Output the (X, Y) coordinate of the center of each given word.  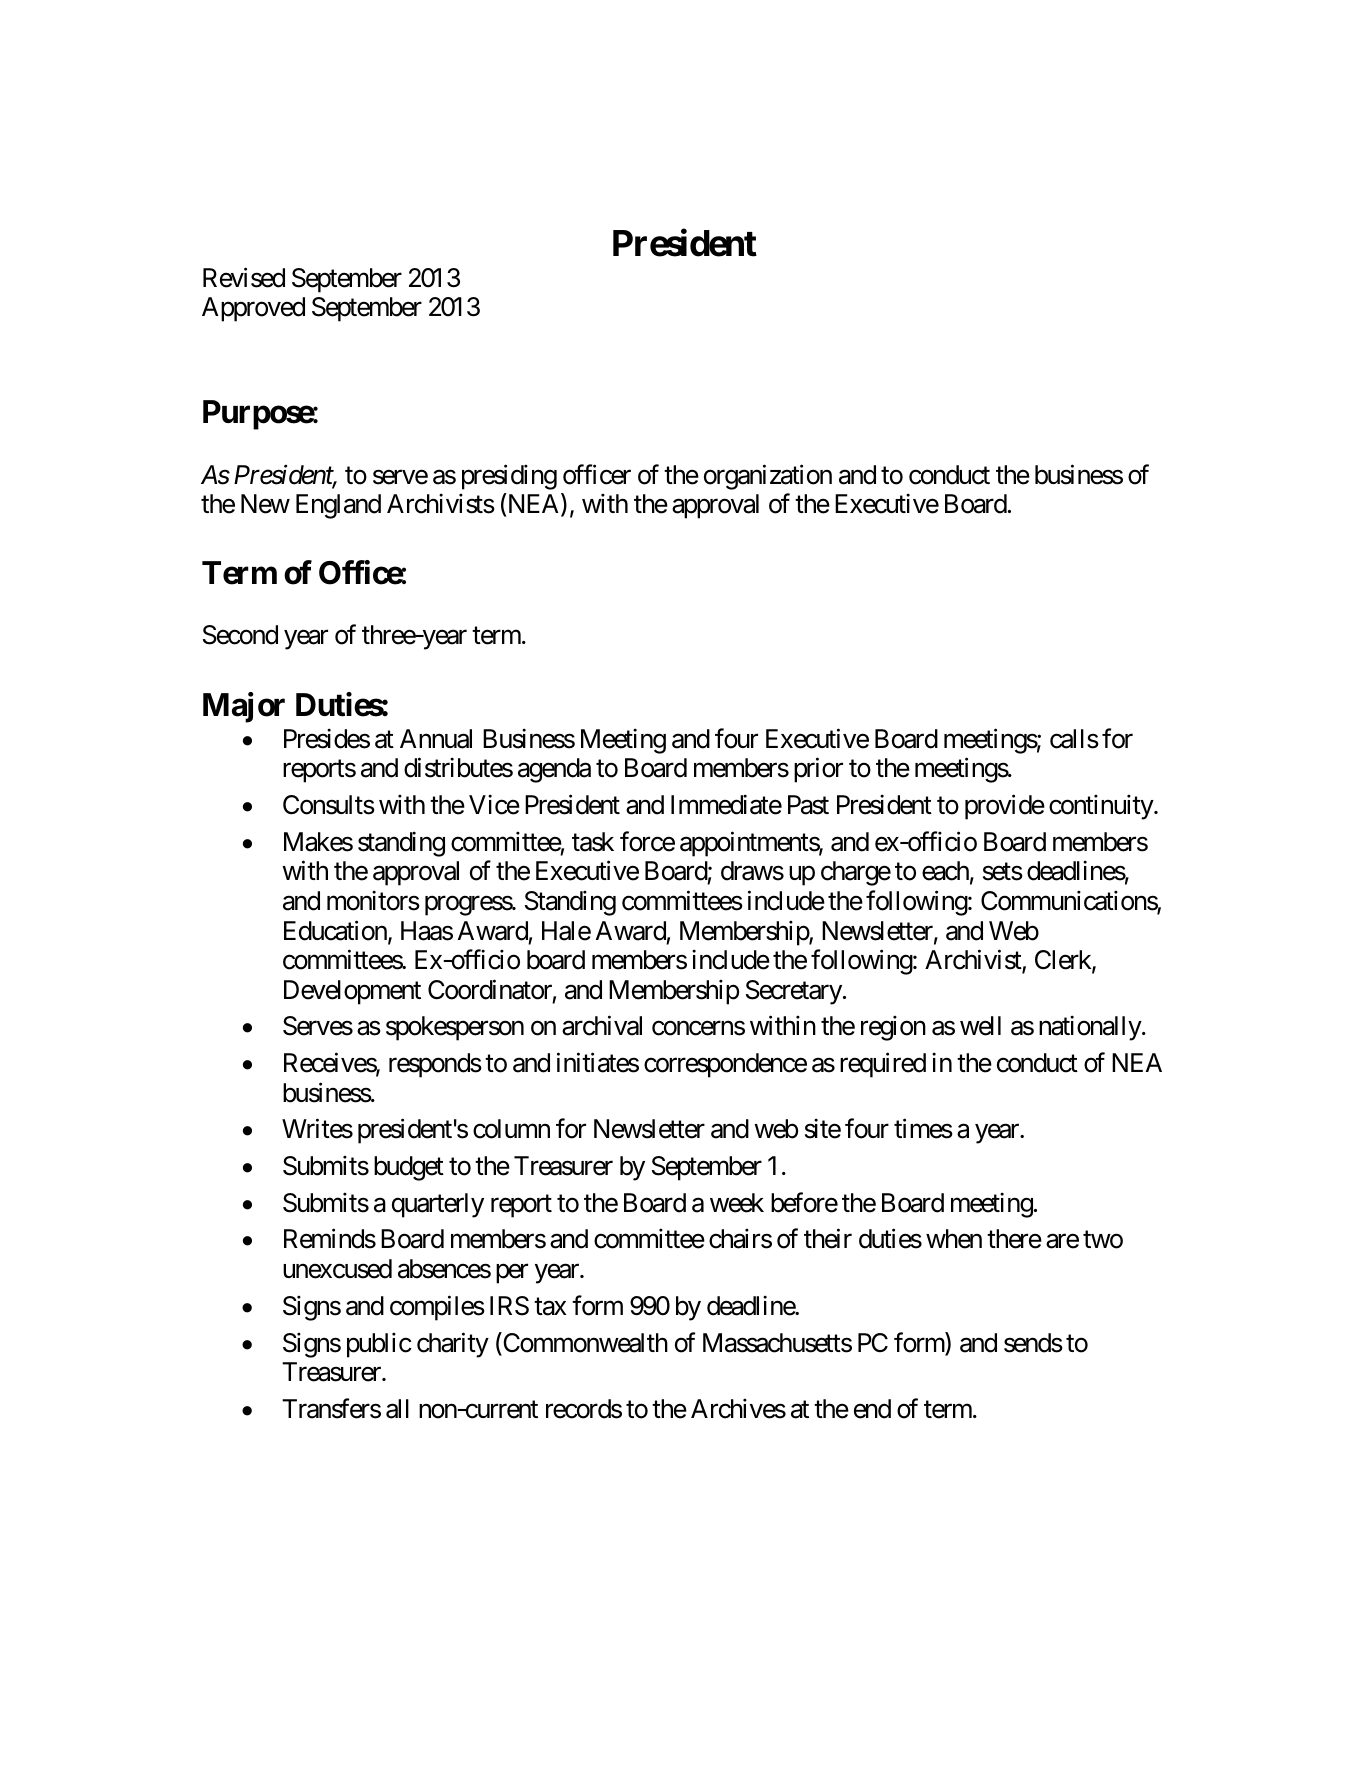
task (593, 842)
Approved (253, 309)
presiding (509, 477)
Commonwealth (584, 1343)
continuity (1102, 807)
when (954, 1239)
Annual (436, 739)
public (379, 1345)
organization (768, 477)
